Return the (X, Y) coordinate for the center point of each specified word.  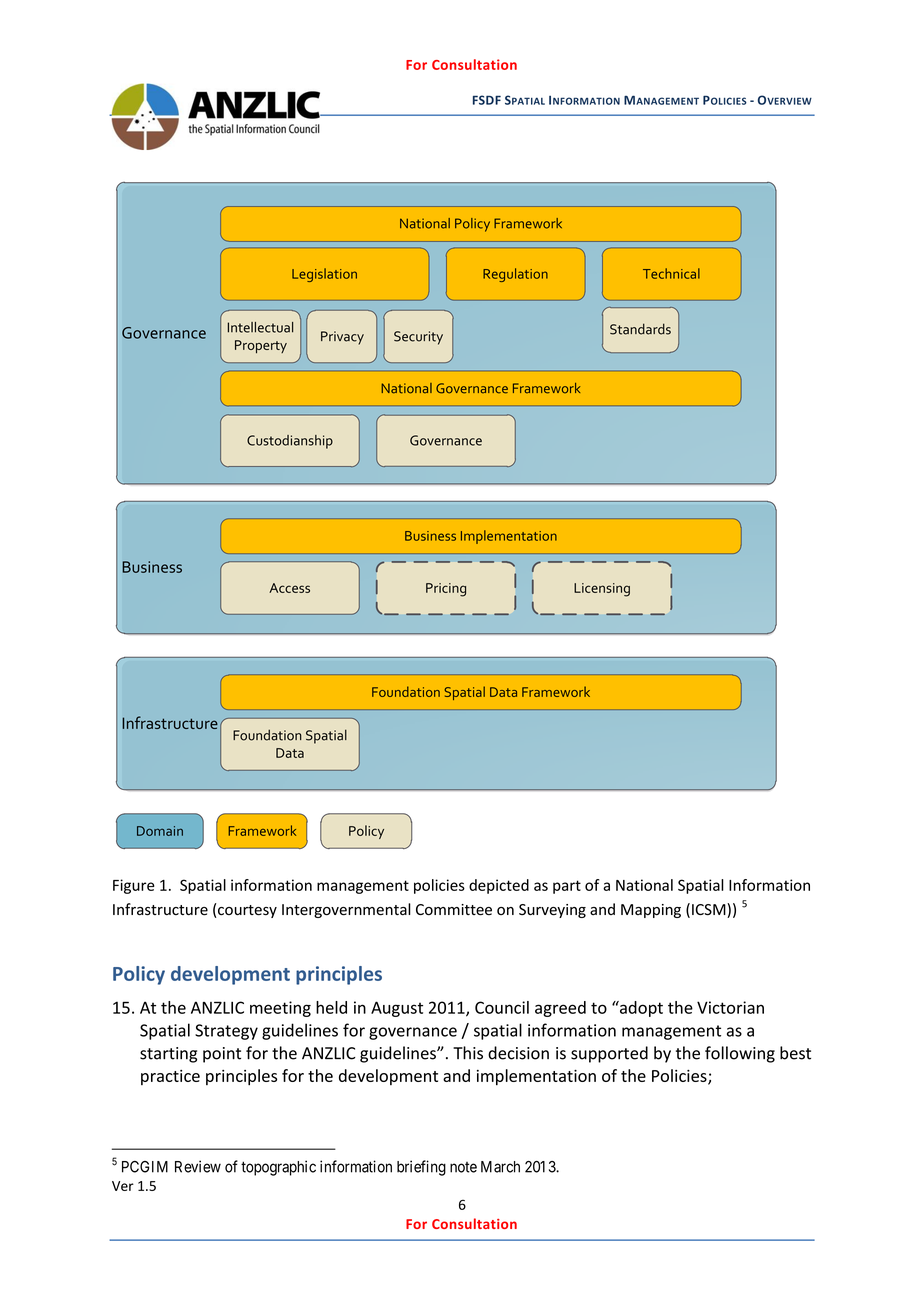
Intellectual (260, 327)
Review (198, 1166)
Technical (671, 273)
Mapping (651, 911)
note (463, 1167)
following (740, 1054)
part (567, 887)
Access (289, 588)
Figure (134, 886)
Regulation (515, 275)
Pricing (446, 590)
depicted (499, 886)
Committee (454, 910)
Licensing (602, 590)
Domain (160, 831)
